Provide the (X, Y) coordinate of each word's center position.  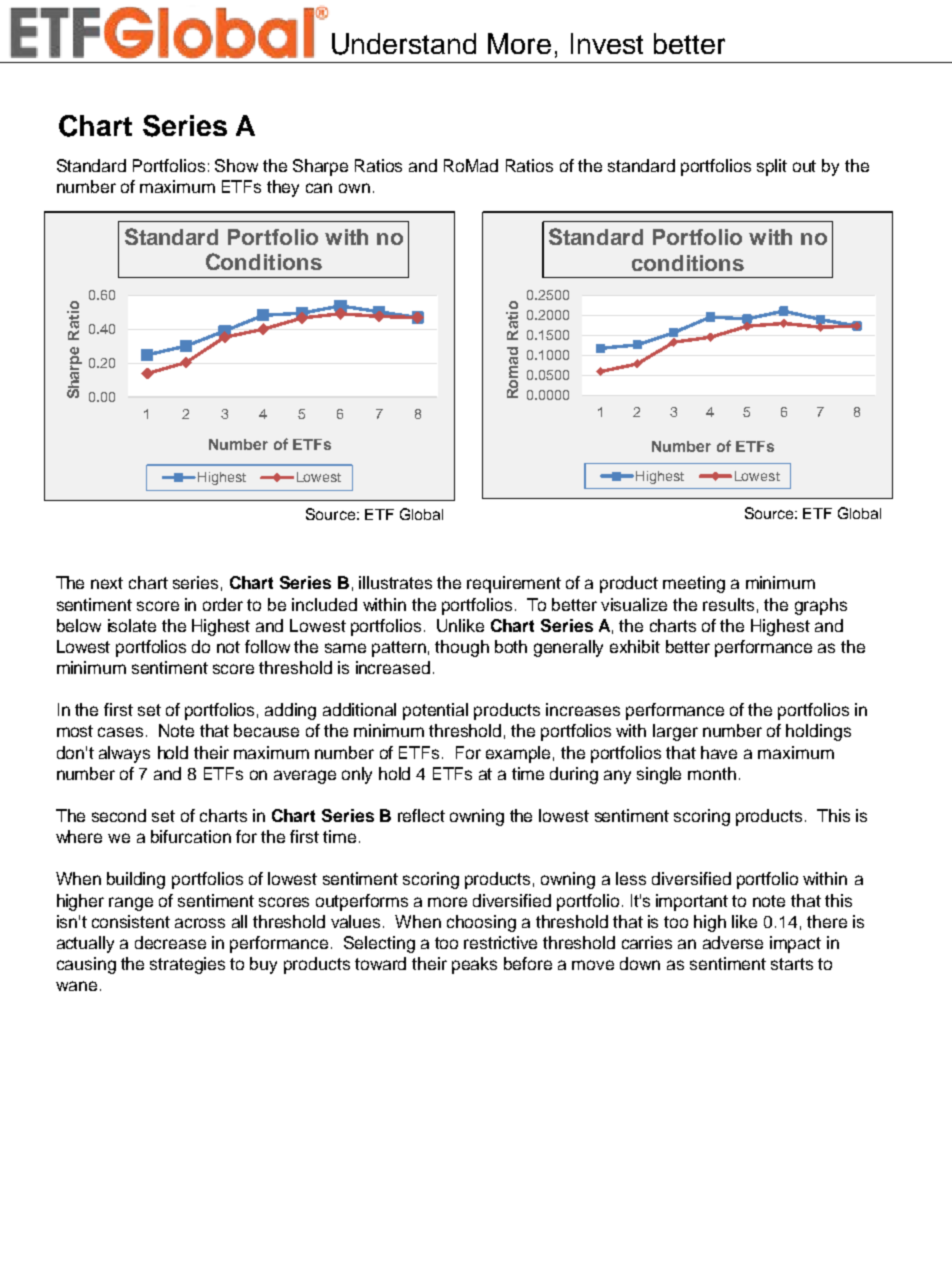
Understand (404, 44)
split (772, 167)
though (462, 648)
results (728, 604)
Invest (607, 43)
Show (236, 165)
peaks (474, 965)
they (283, 188)
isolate (132, 625)
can (319, 188)
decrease (170, 942)
